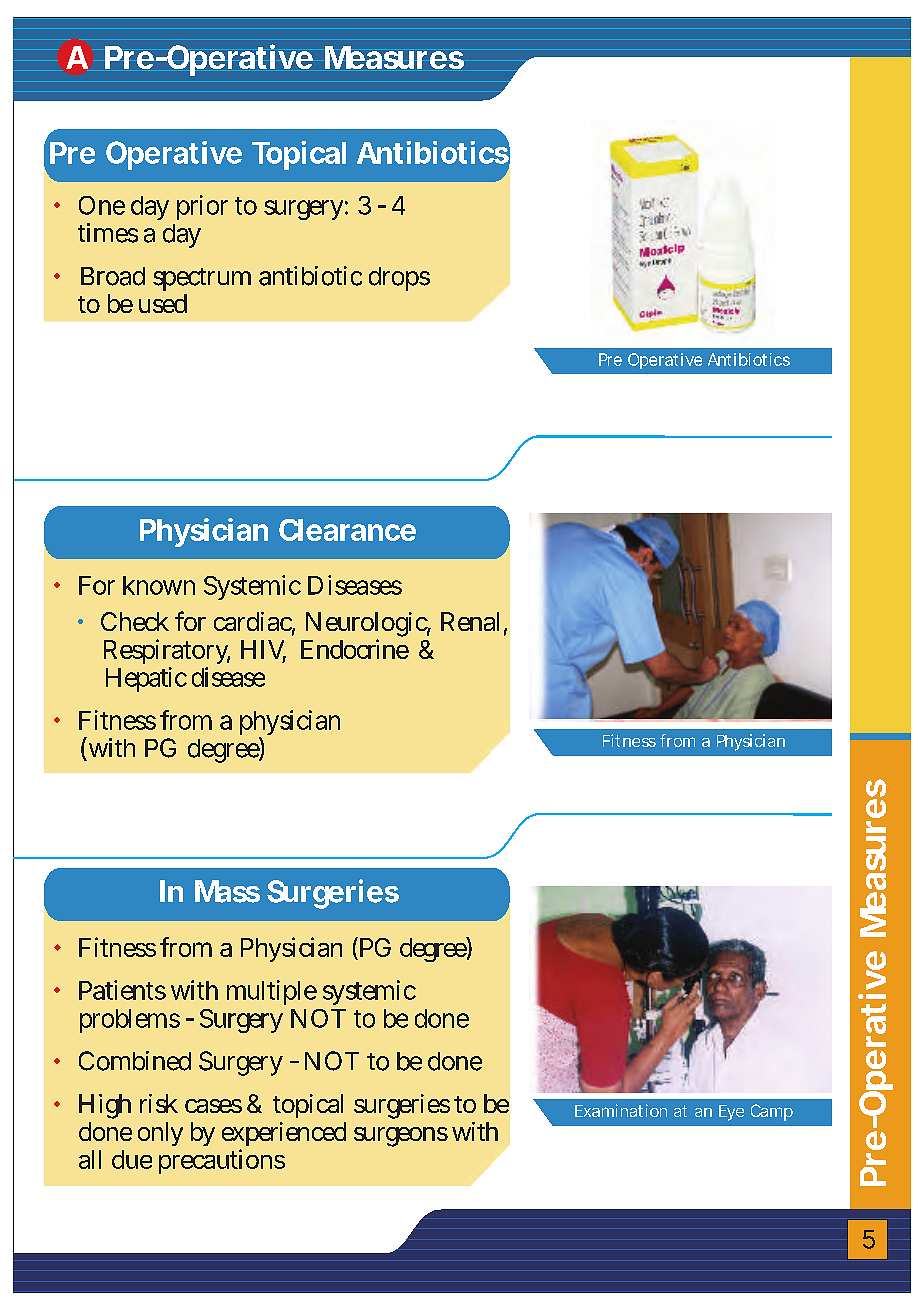  I want to click on Neurologic, so click(368, 626).
